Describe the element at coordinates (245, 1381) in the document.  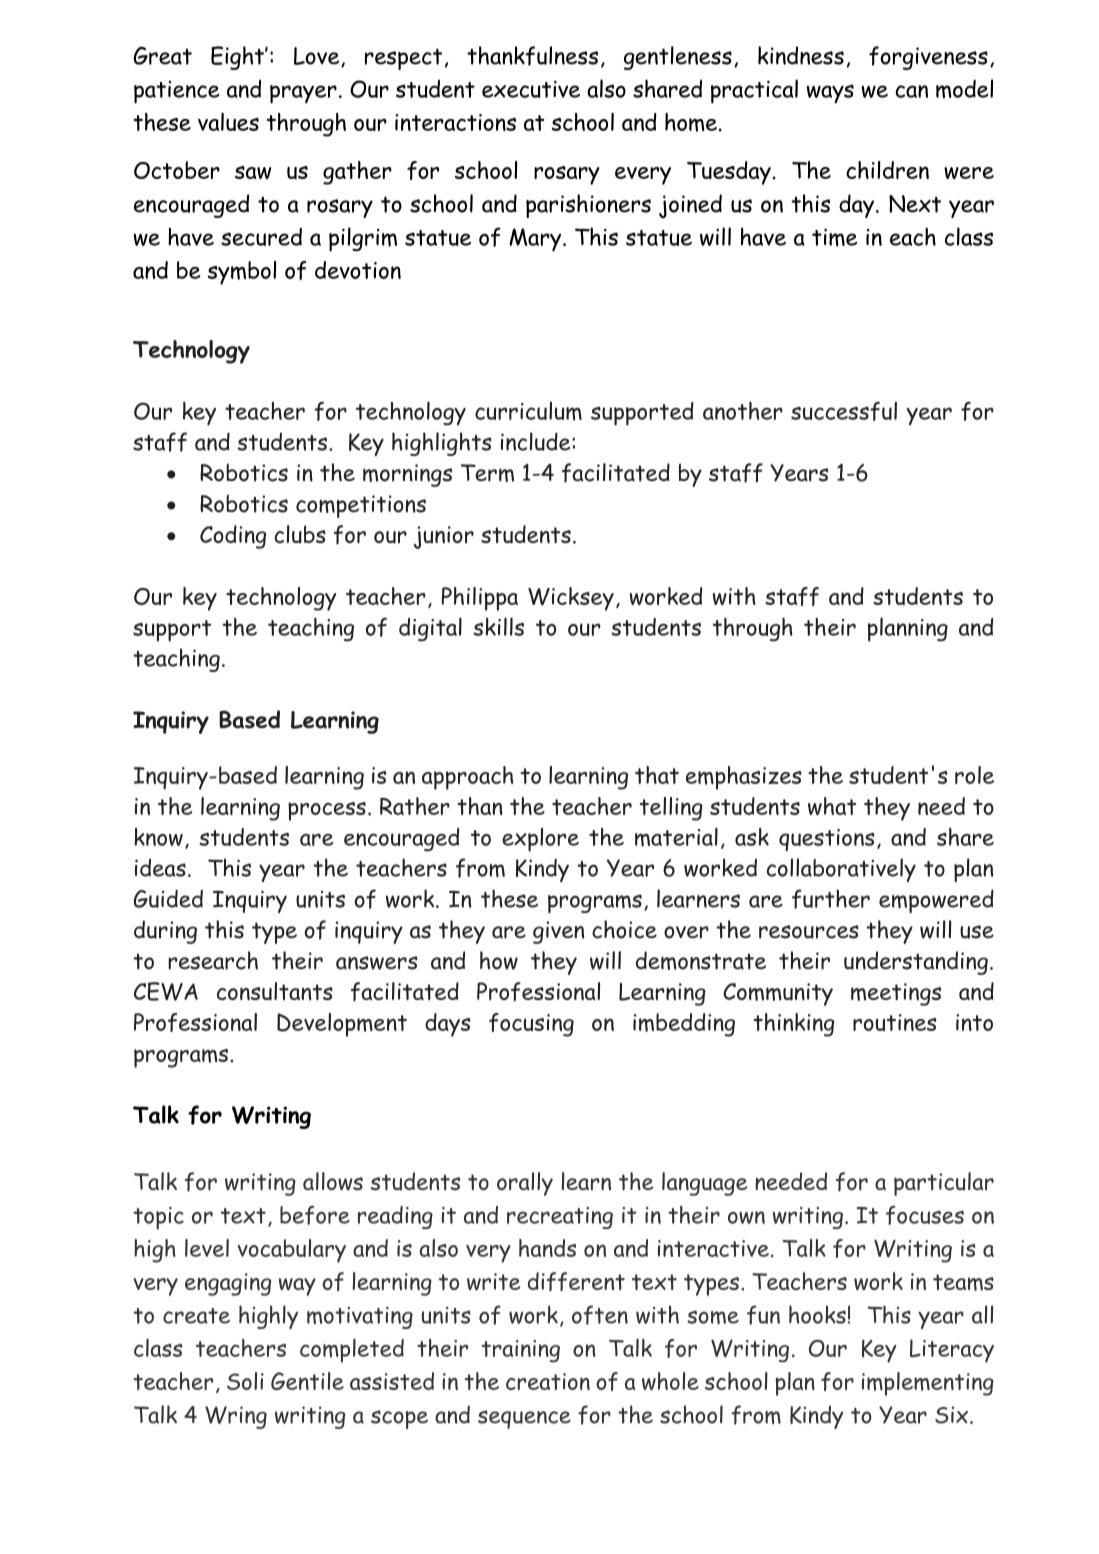
I see `Soli` at that location.
